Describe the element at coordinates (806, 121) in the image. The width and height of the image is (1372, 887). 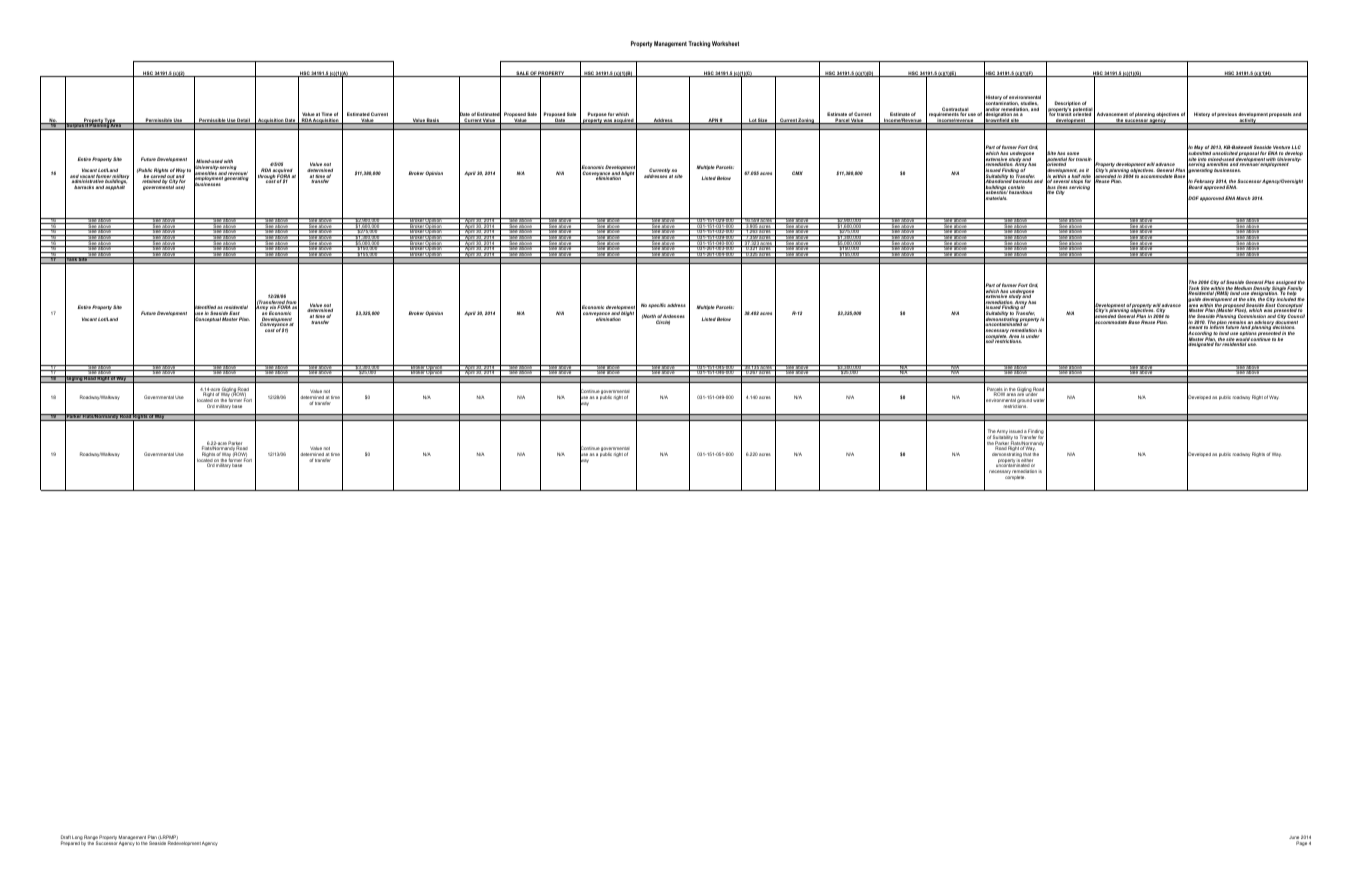
I see `Zoning` at that location.
